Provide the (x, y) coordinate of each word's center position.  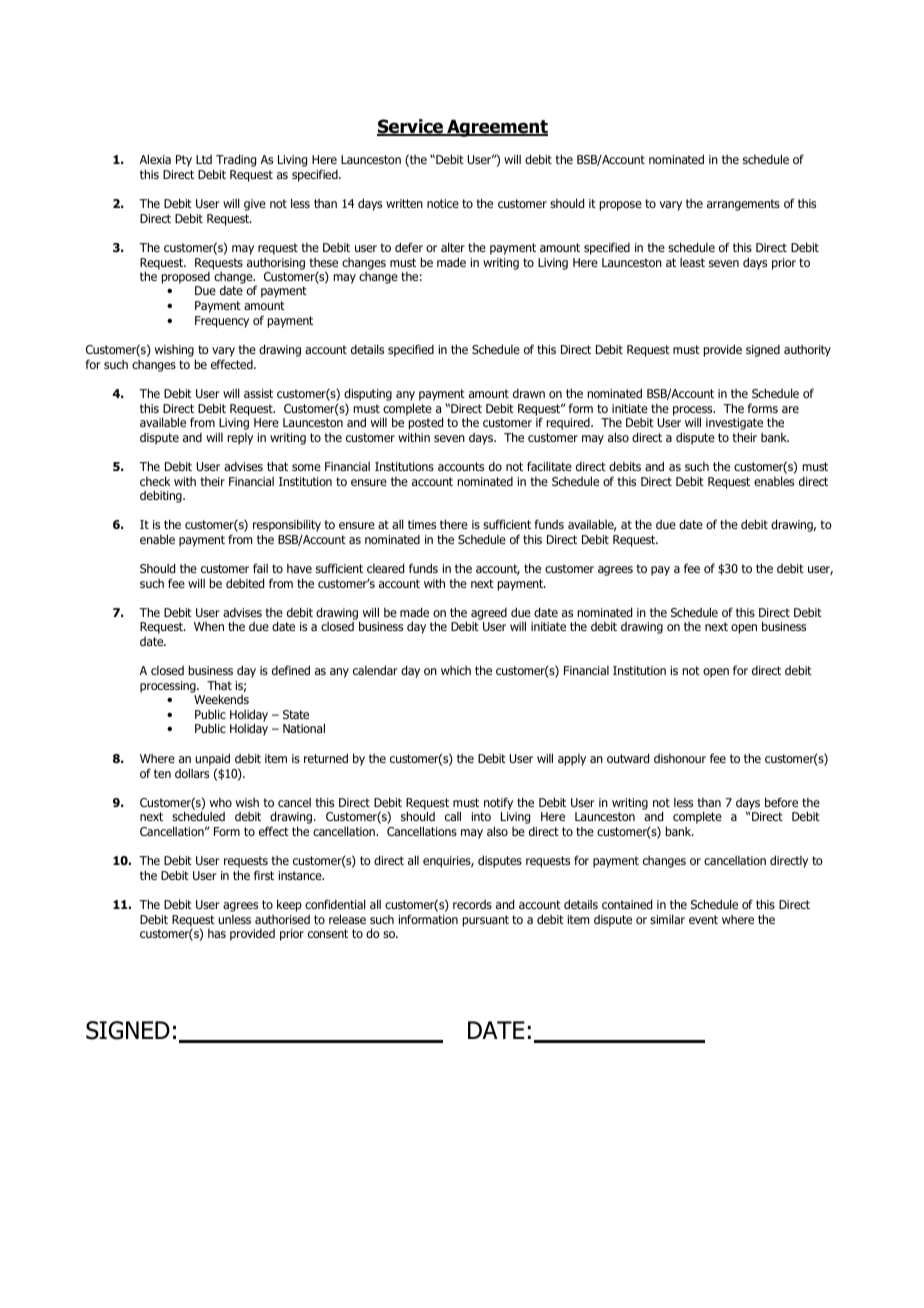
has (217, 933)
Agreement (496, 128)
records (472, 904)
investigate (734, 425)
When (209, 626)
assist (258, 393)
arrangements (743, 205)
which (456, 670)
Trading (236, 160)
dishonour (680, 758)
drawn (529, 393)
